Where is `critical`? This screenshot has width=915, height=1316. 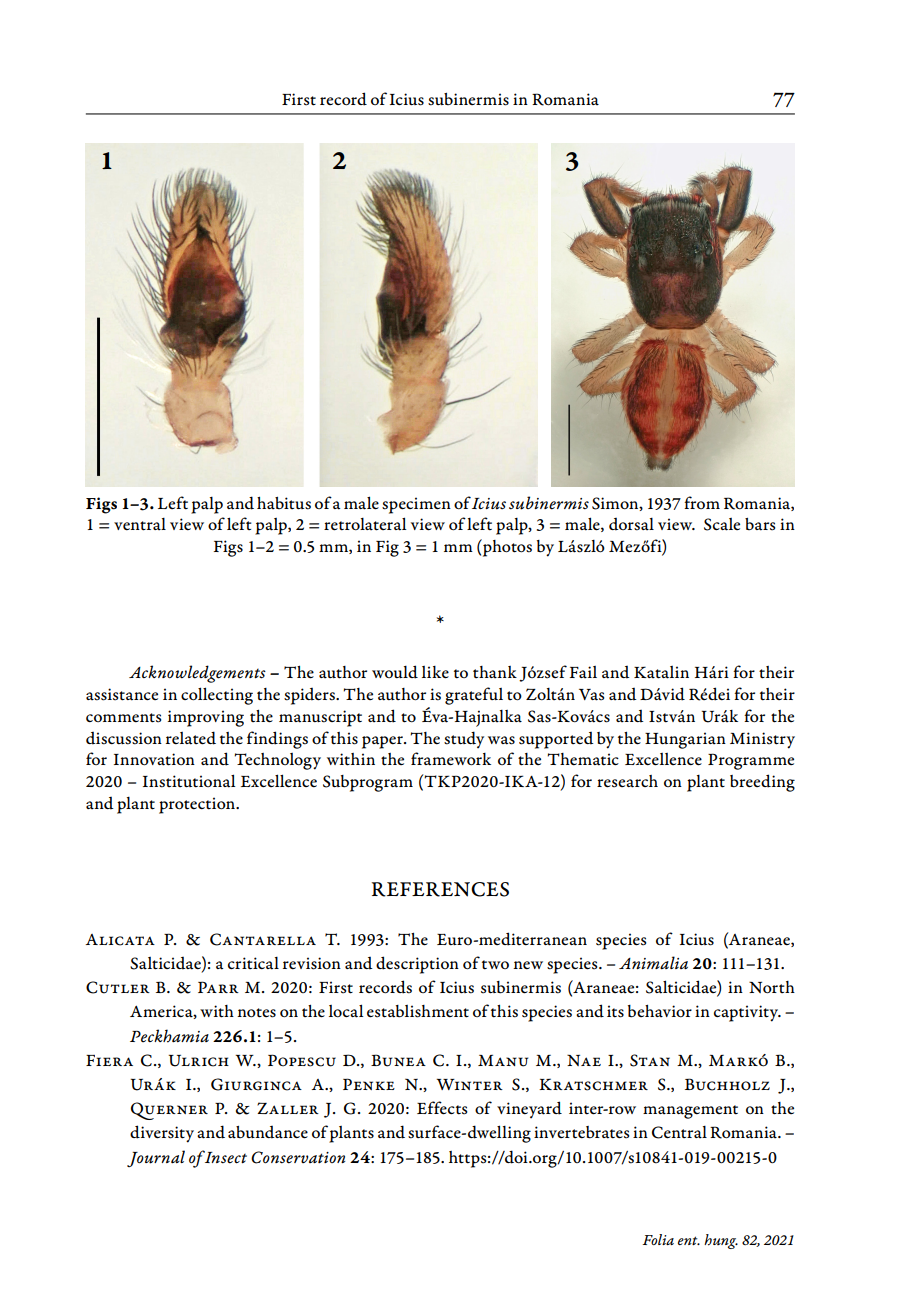
critical is located at coordinates (253, 963).
